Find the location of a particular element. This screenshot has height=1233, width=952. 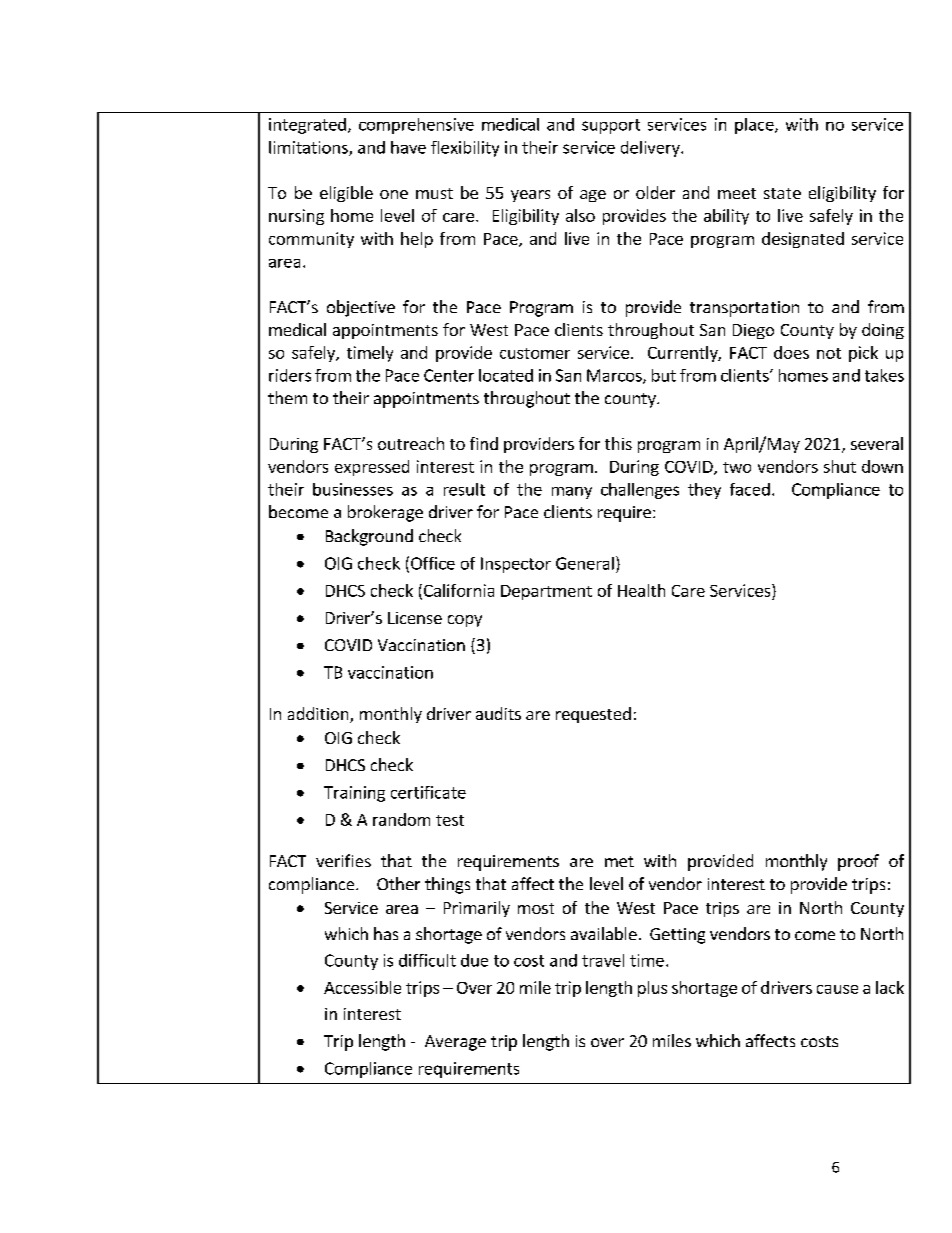

Background is located at coordinates (369, 537).
